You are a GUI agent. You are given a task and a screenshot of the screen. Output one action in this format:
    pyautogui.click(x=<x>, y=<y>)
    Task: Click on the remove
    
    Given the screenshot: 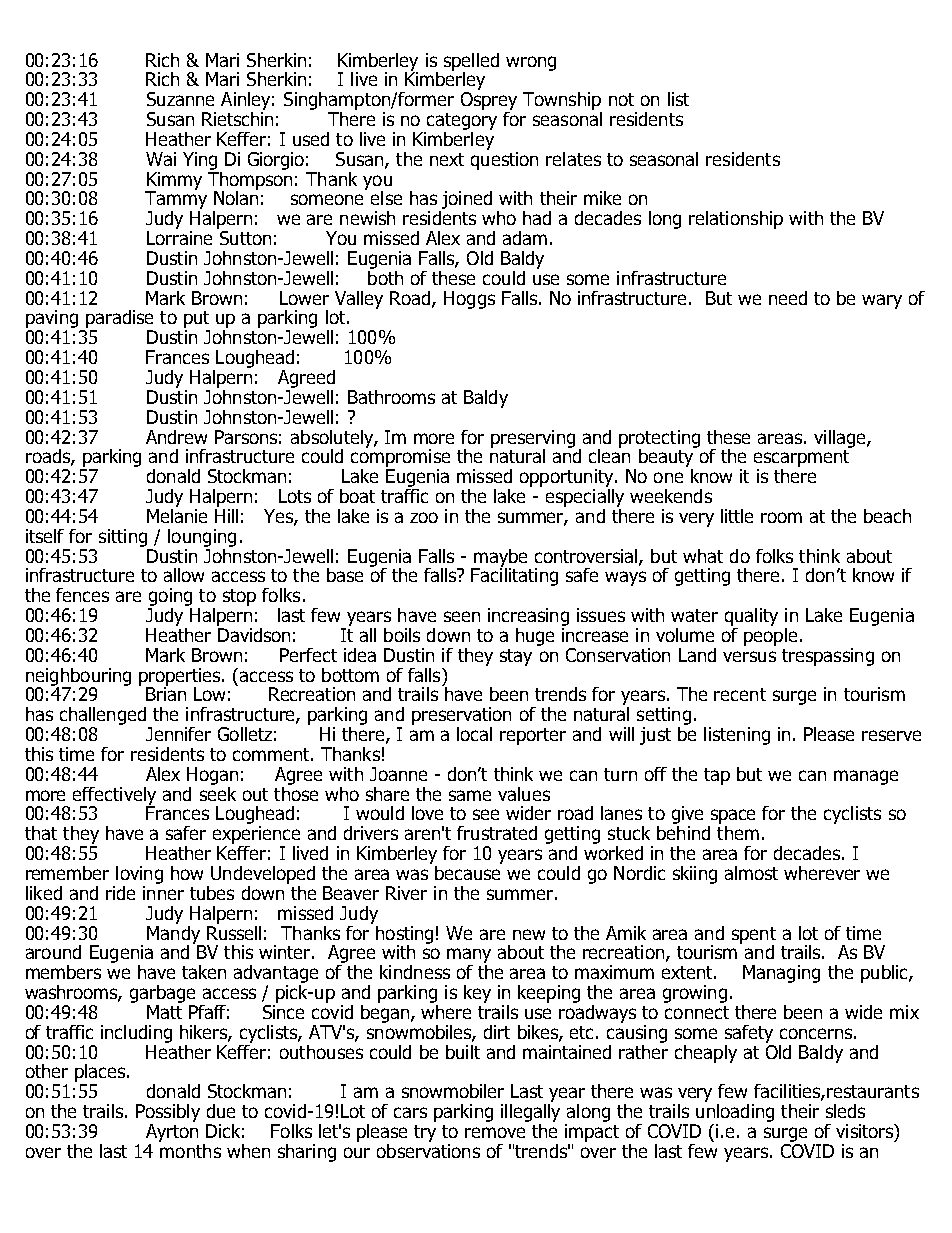 What is the action you would take?
    pyautogui.click(x=495, y=1132)
